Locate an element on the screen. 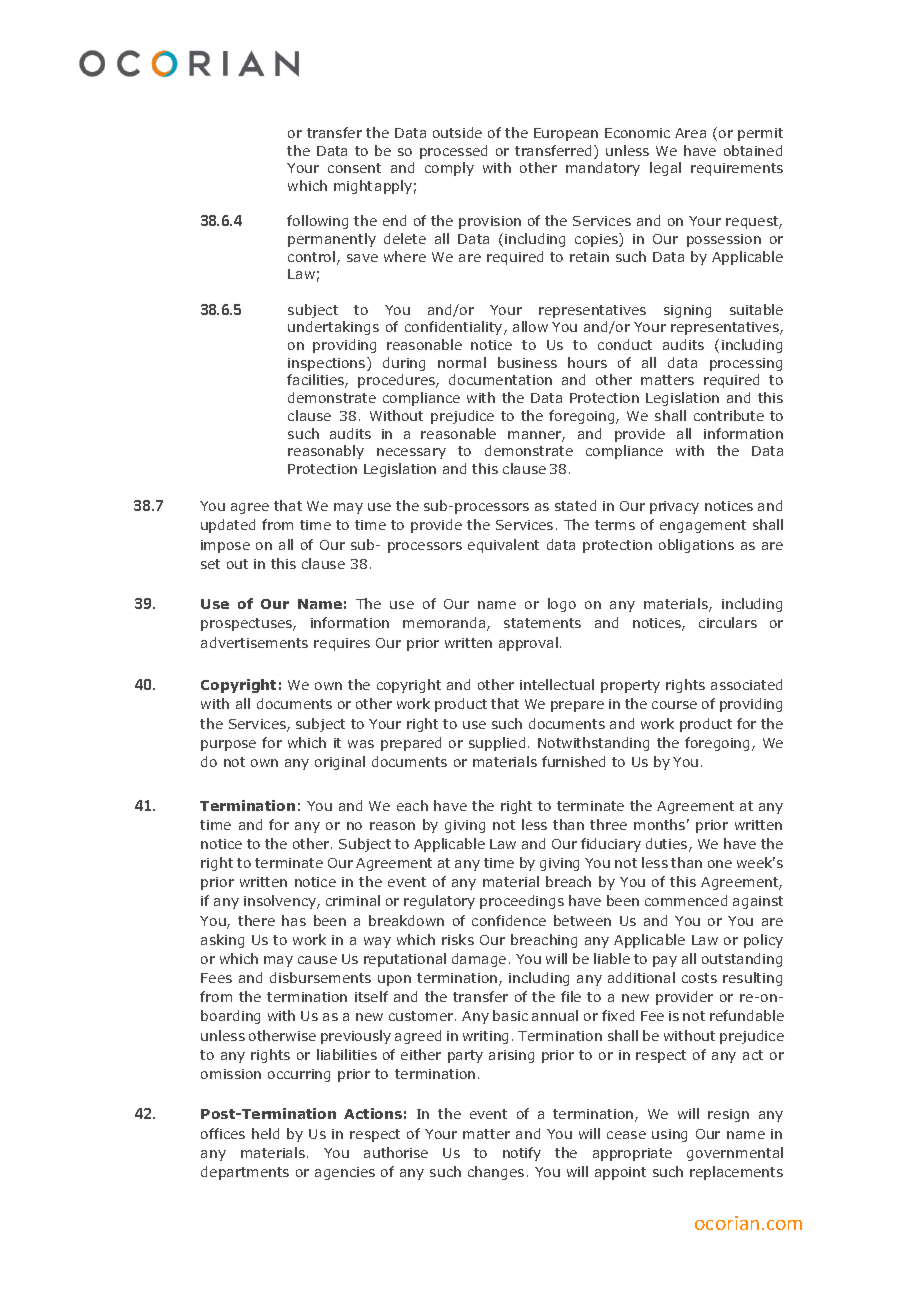 This screenshot has width=924, height=1307. following is located at coordinates (317, 222).
